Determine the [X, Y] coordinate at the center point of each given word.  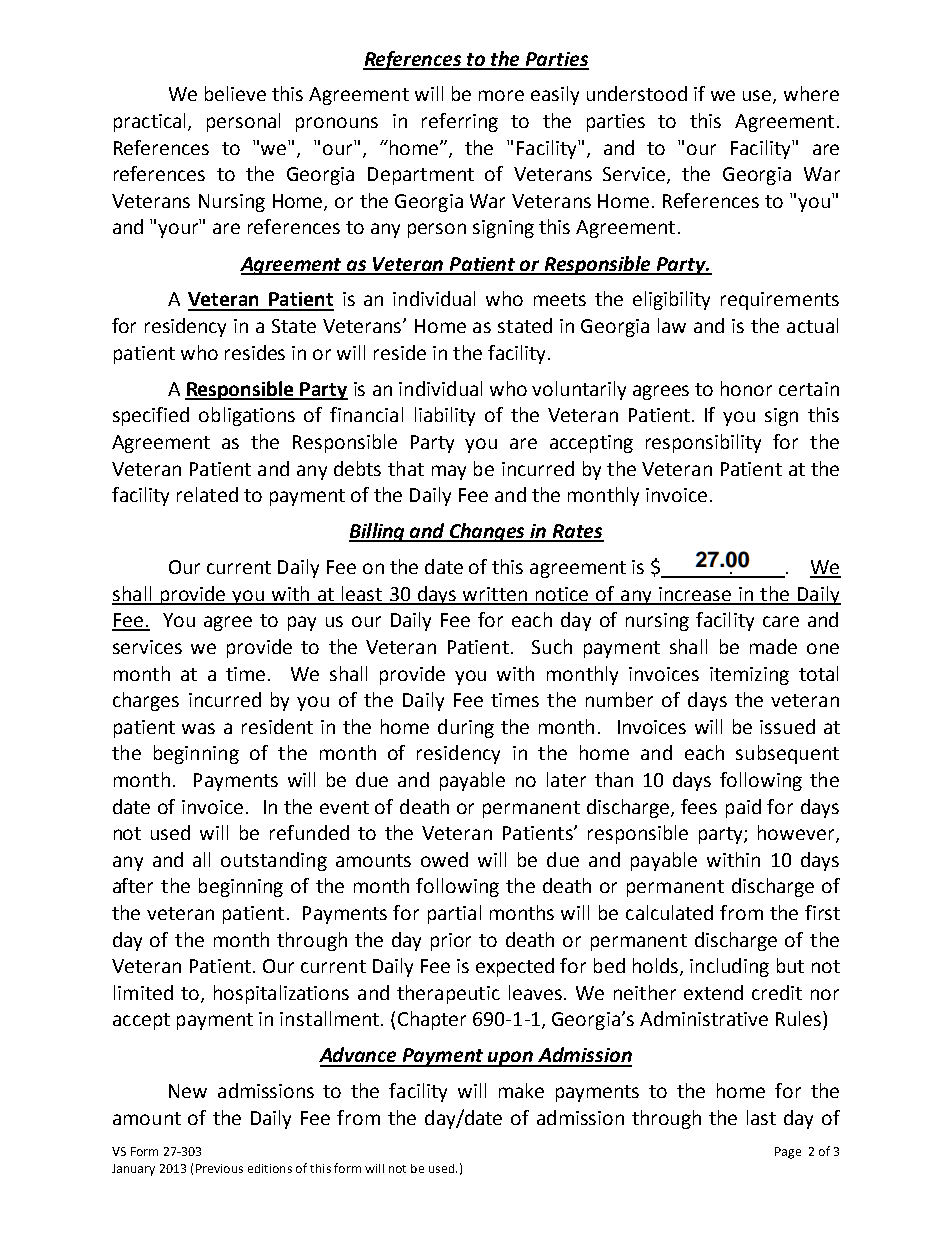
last [761, 1117]
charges [146, 701]
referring [460, 122]
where [811, 93]
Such [552, 646]
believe [235, 93]
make [521, 1090]
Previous [219, 1168]
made [773, 646]
